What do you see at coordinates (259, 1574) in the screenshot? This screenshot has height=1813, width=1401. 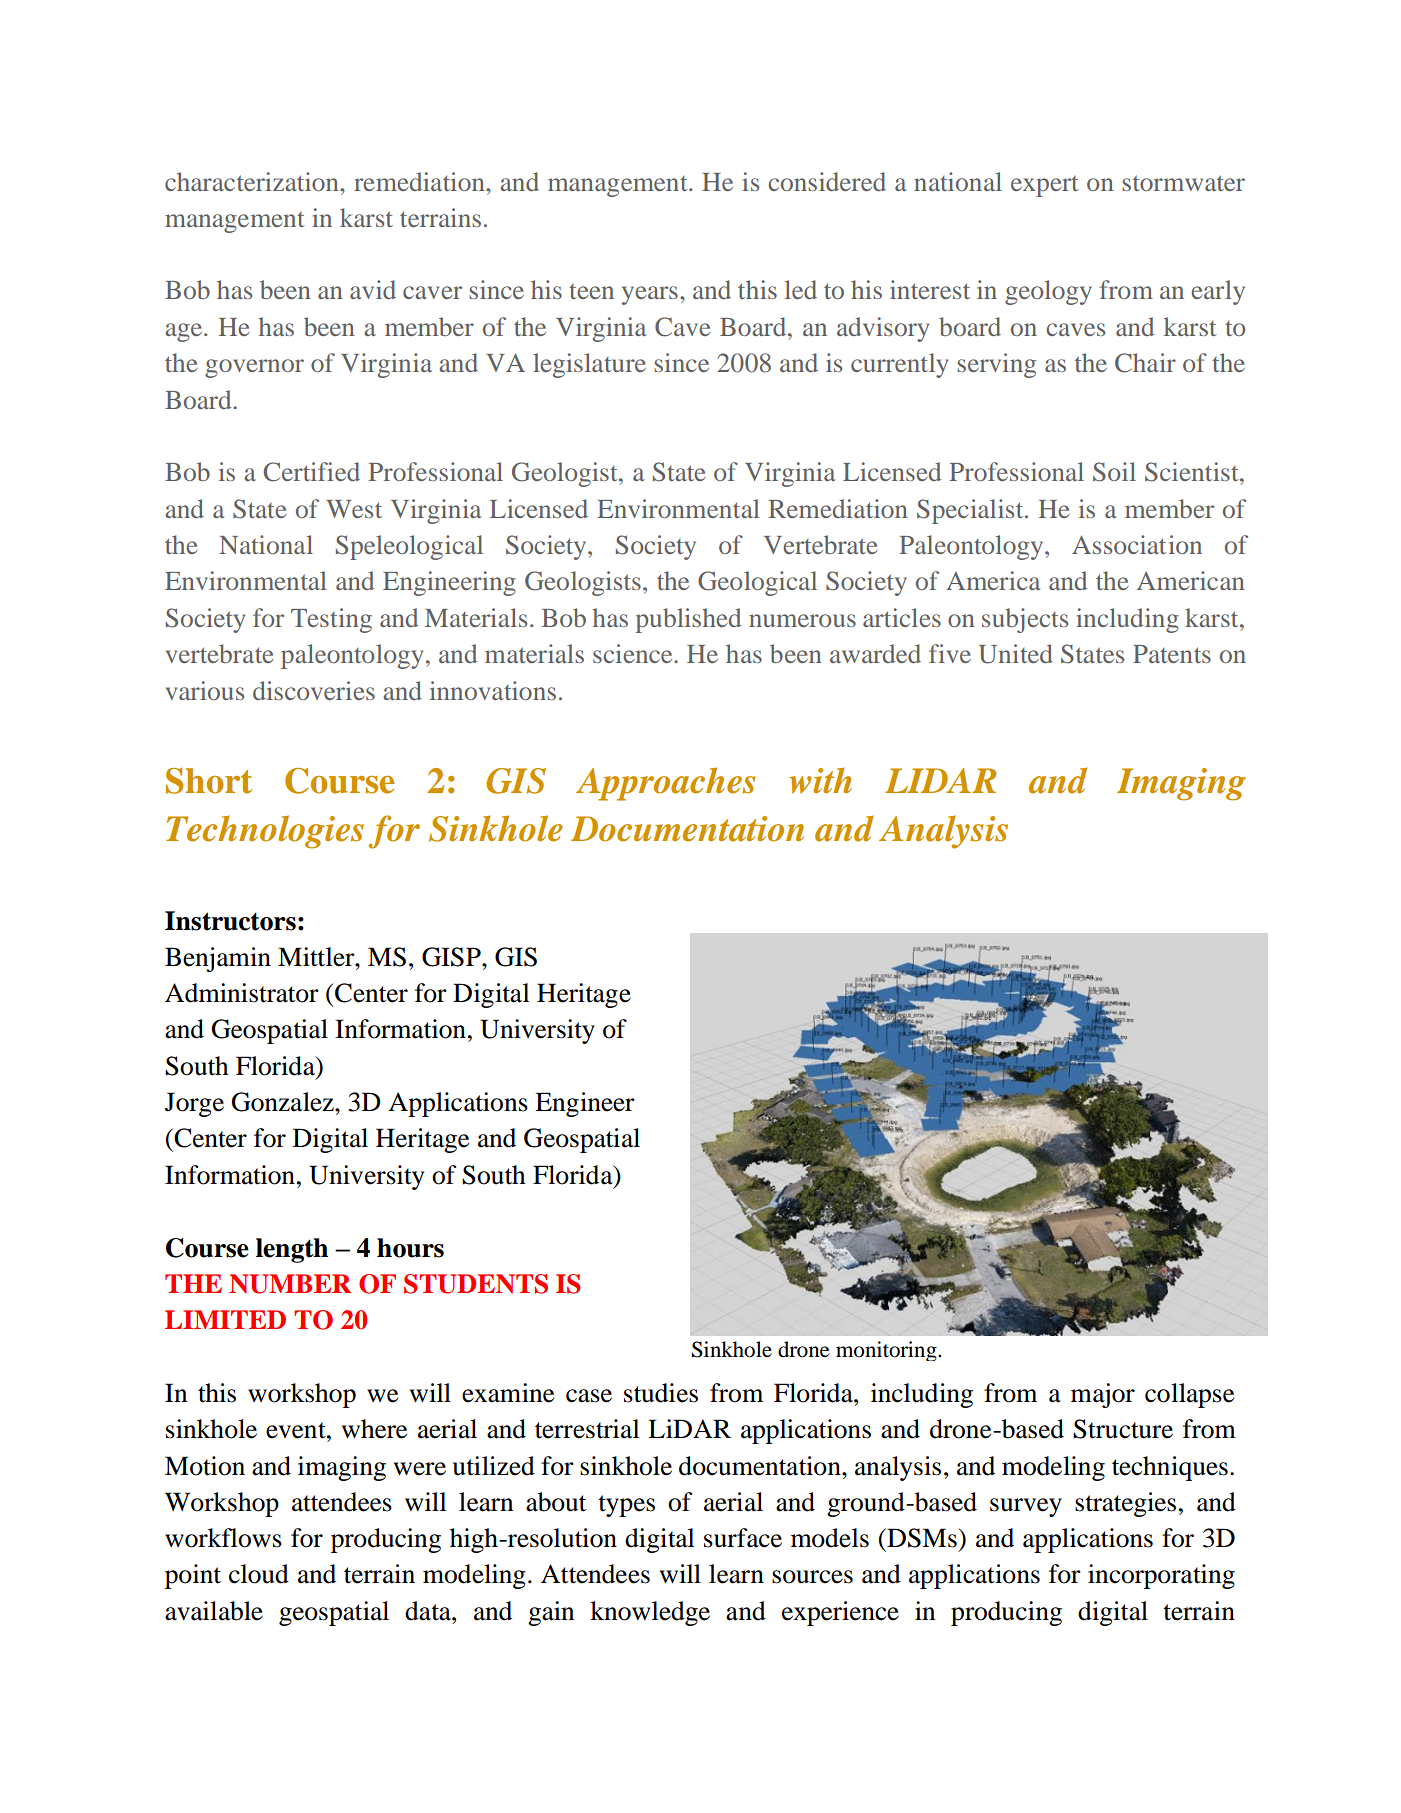 I see `cloud` at bounding box center [259, 1574].
